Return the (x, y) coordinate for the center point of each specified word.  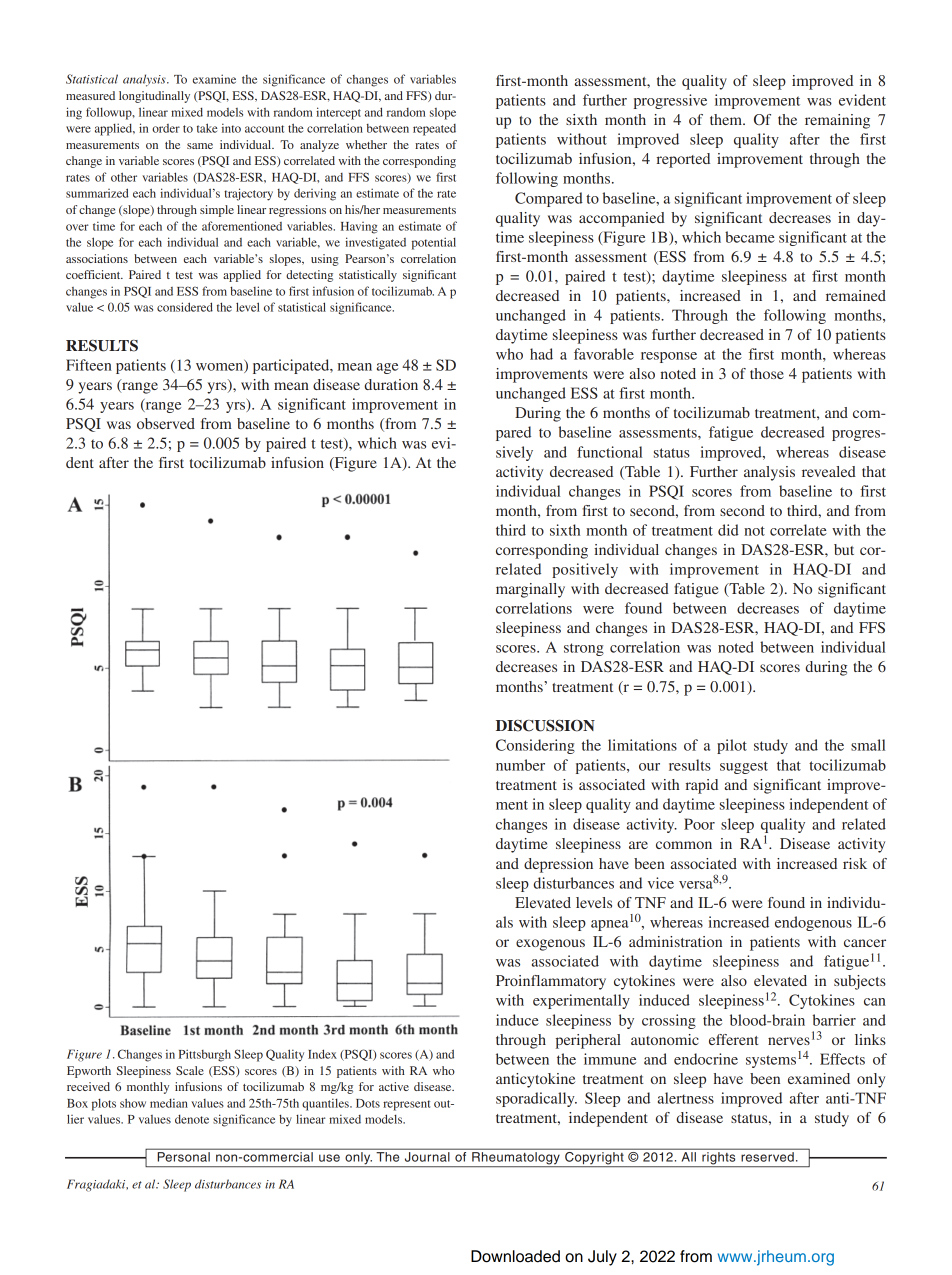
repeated (434, 130)
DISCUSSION (545, 726)
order (166, 128)
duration (391, 384)
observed (166, 423)
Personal (183, 1155)
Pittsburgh (205, 1055)
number (520, 765)
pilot (732, 746)
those (767, 373)
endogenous (813, 923)
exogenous (550, 945)
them (727, 119)
